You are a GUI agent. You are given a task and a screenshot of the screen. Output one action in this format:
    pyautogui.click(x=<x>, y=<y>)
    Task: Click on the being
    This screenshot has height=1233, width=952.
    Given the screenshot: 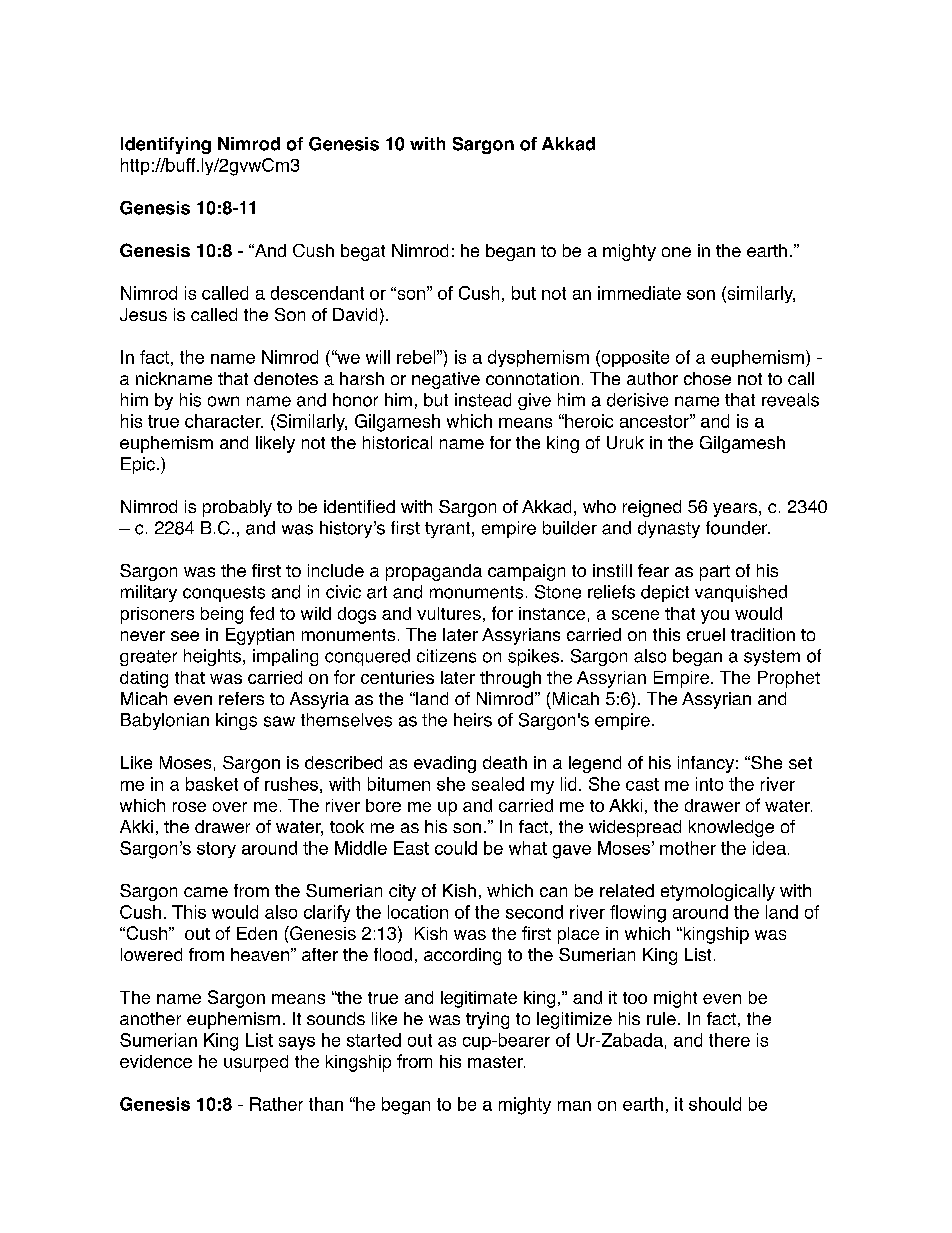 What is the action you would take?
    pyautogui.click(x=222, y=615)
